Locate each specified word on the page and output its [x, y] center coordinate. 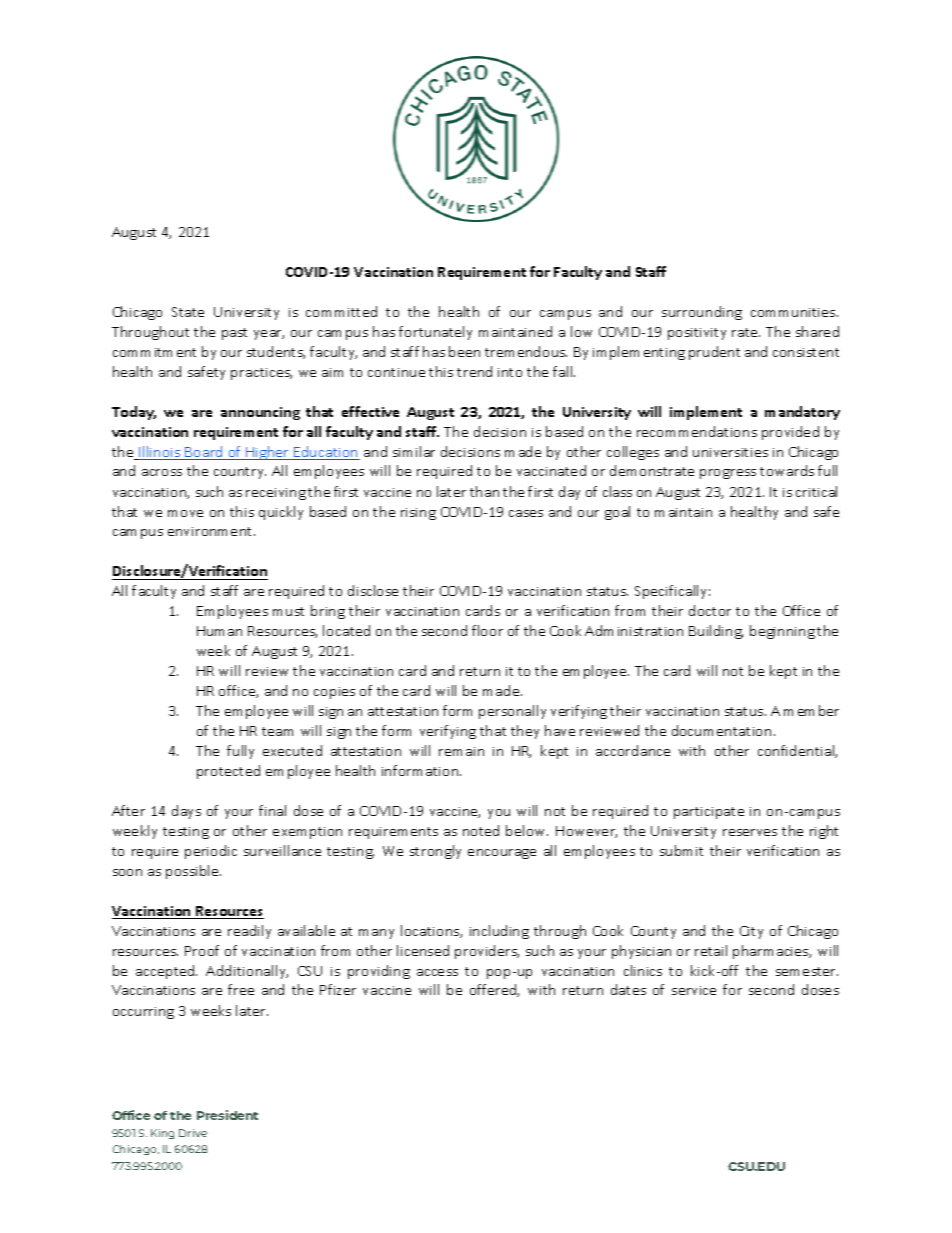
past [234, 334]
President [227, 1115]
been [464, 351]
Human [219, 631]
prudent [714, 353]
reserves [750, 832]
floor [487, 630]
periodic [211, 852]
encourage [502, 854]
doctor [710, 610]
